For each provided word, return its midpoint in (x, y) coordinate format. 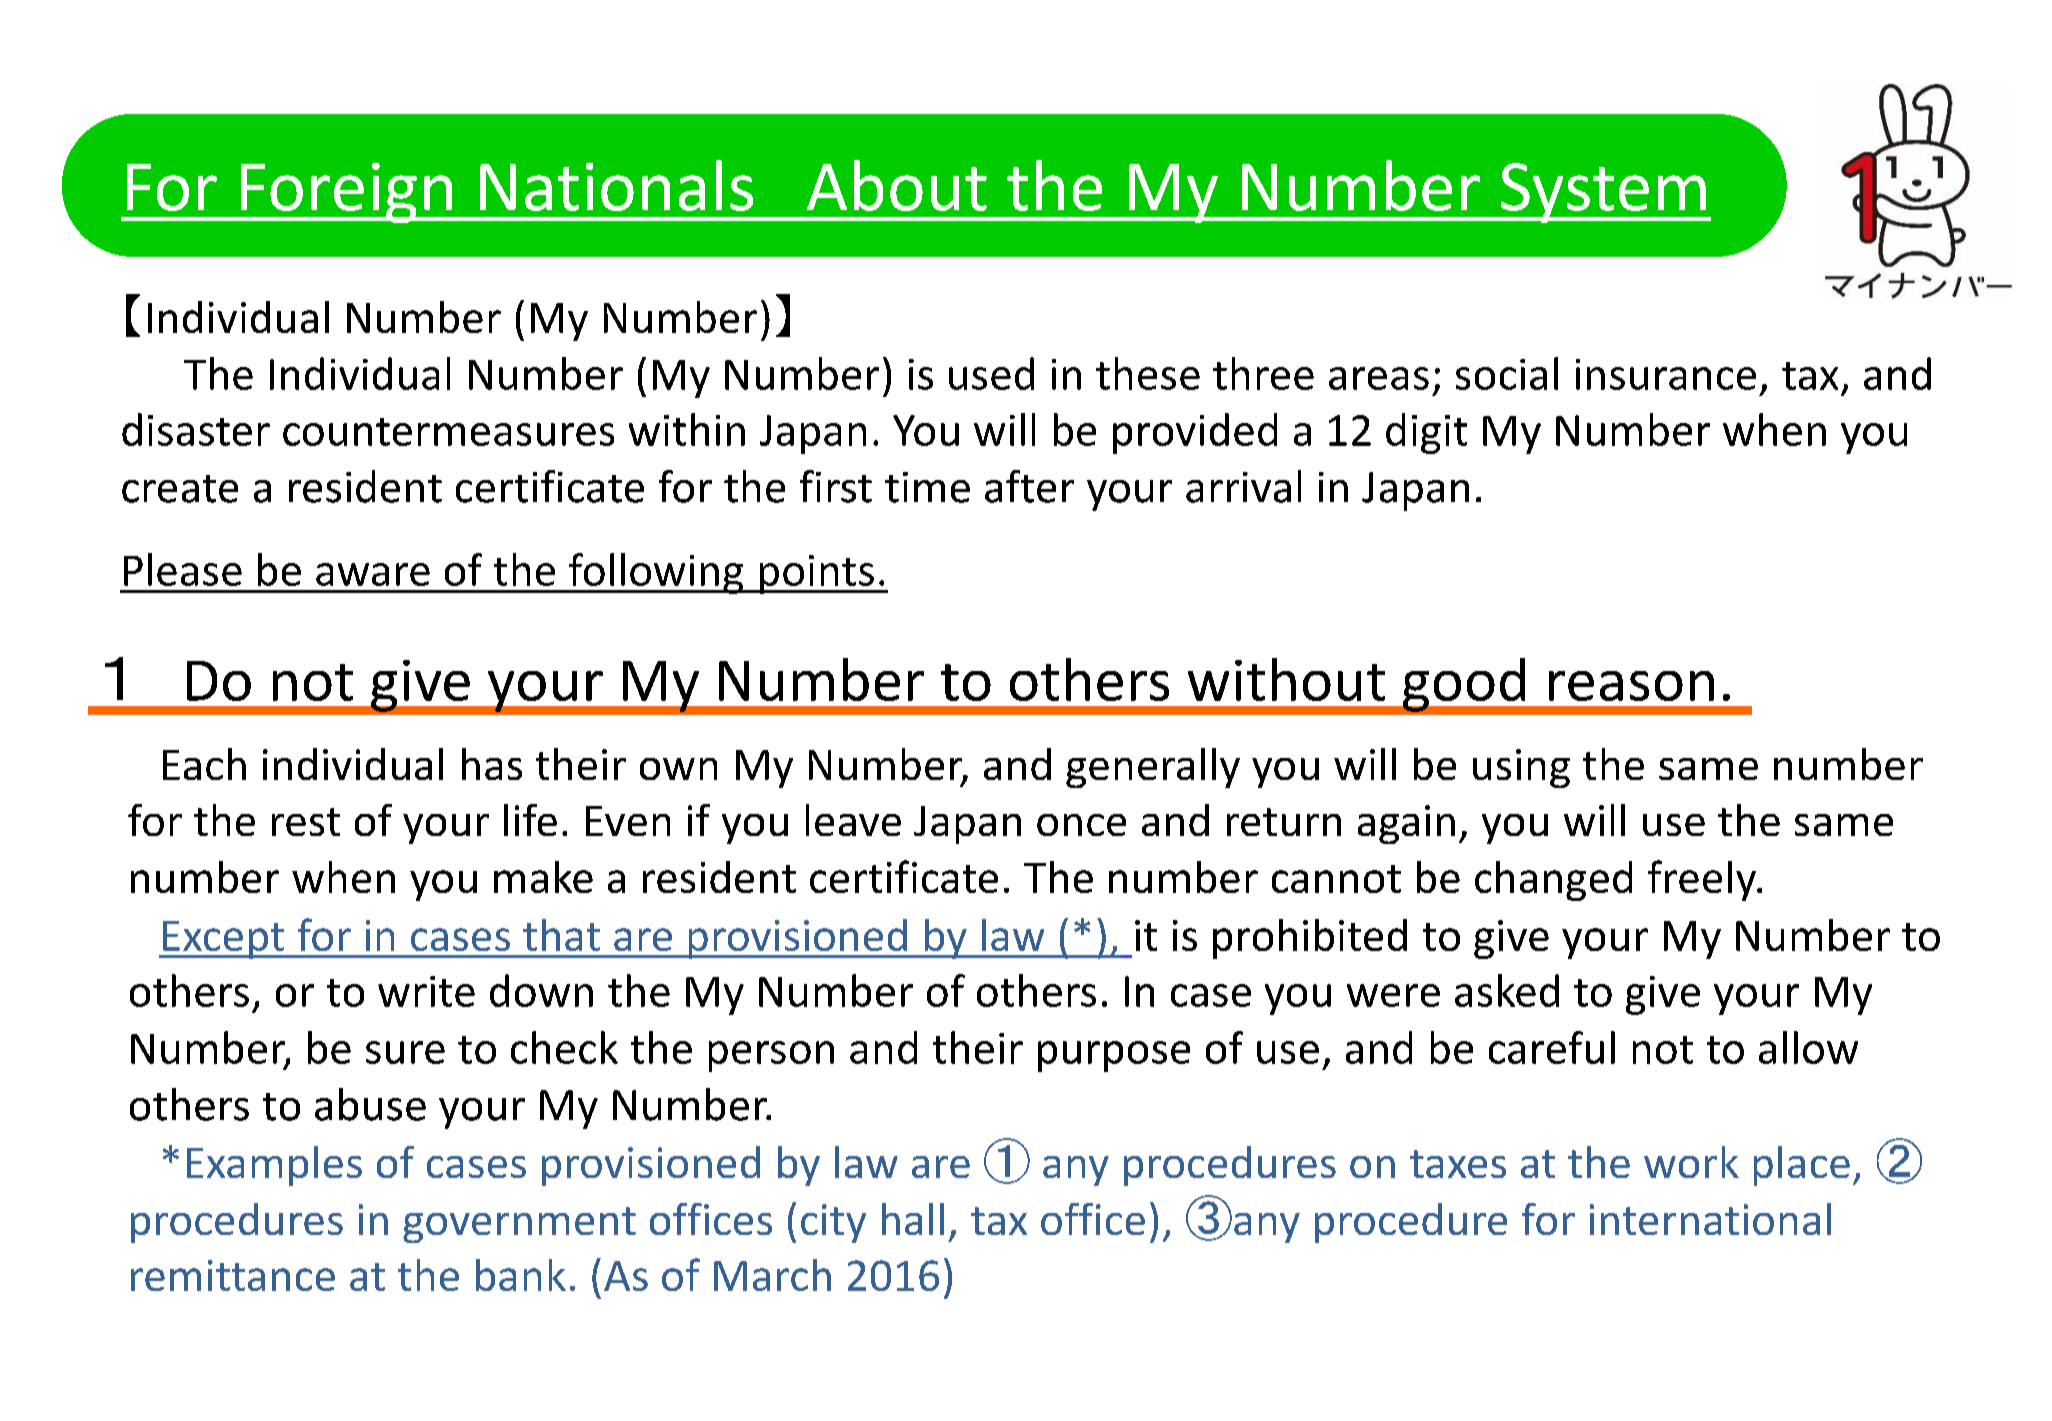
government (519, 1225)
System (1603, 193)
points (816, 574)
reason (1631, 686)
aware (373, 574)
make (543, 877)
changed (1553, 881)
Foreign (346, 193)
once (1081, 825)
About (897, 185)
